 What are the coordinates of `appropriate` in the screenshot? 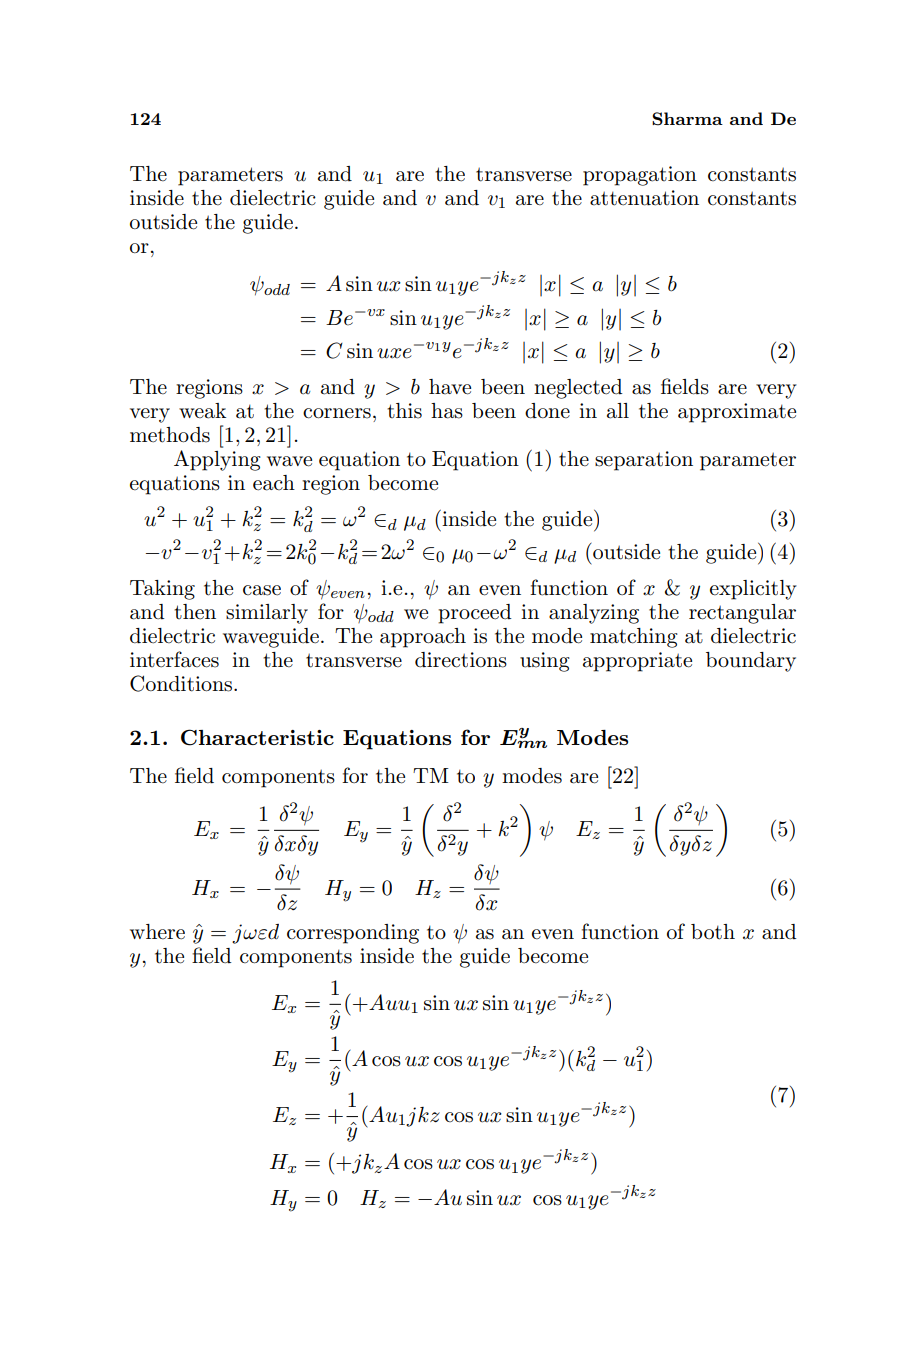 It's located at (637, 662).
